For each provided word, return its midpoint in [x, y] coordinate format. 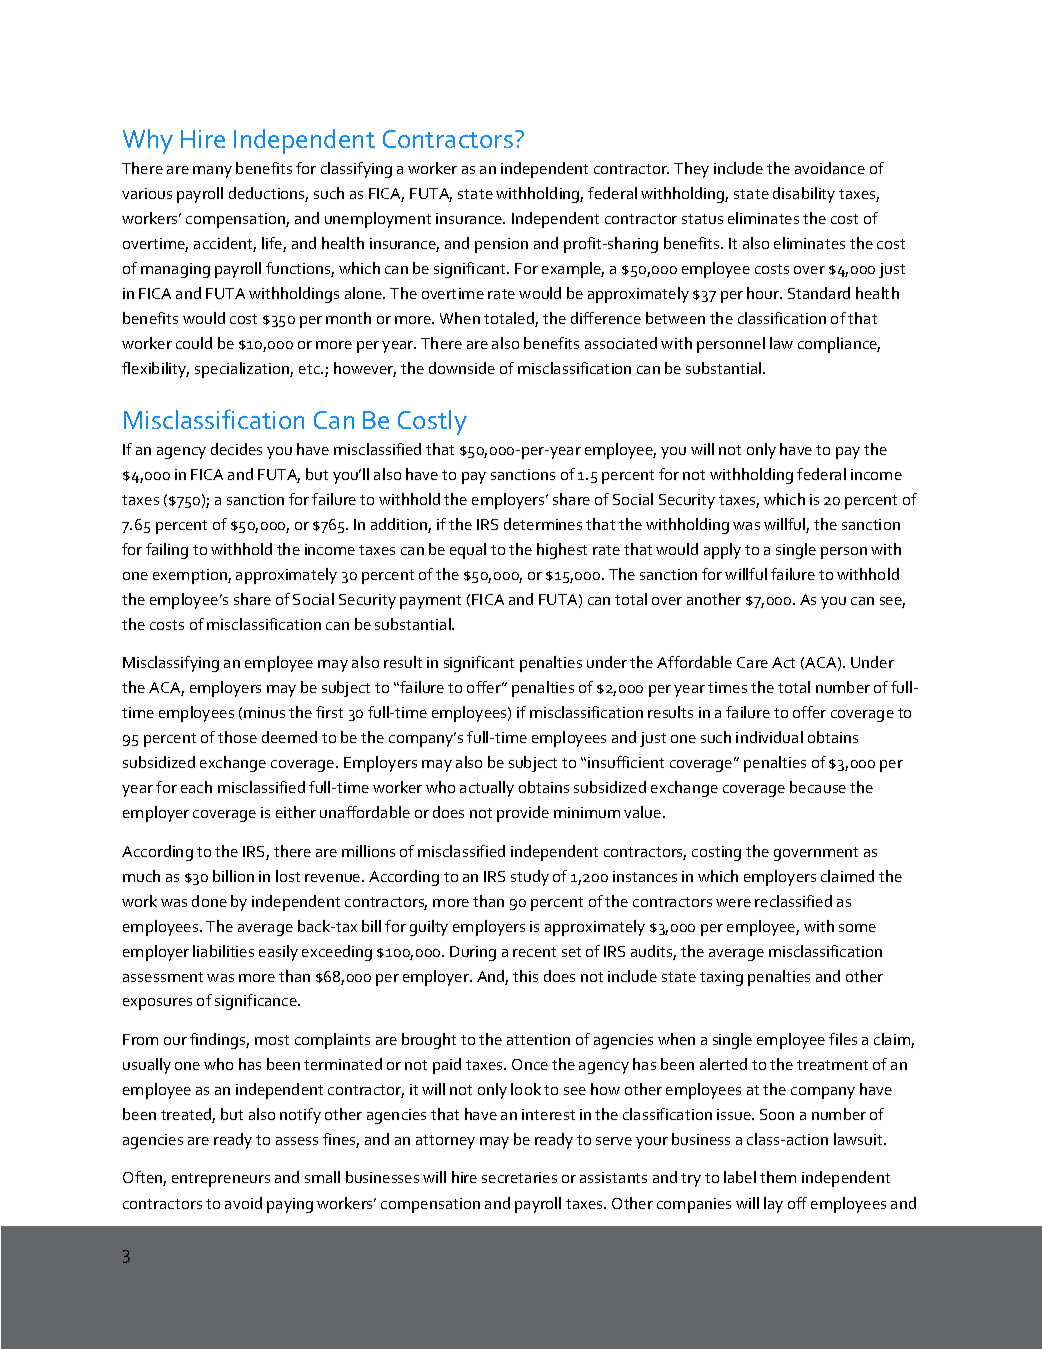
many [212, 172]
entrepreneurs [221, 1180]
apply [722, 551]
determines [543, 524]
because [818, 787]
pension [501, 245]
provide [523, 814]
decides [236, 449]
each [196, 787]
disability [804, 195]
